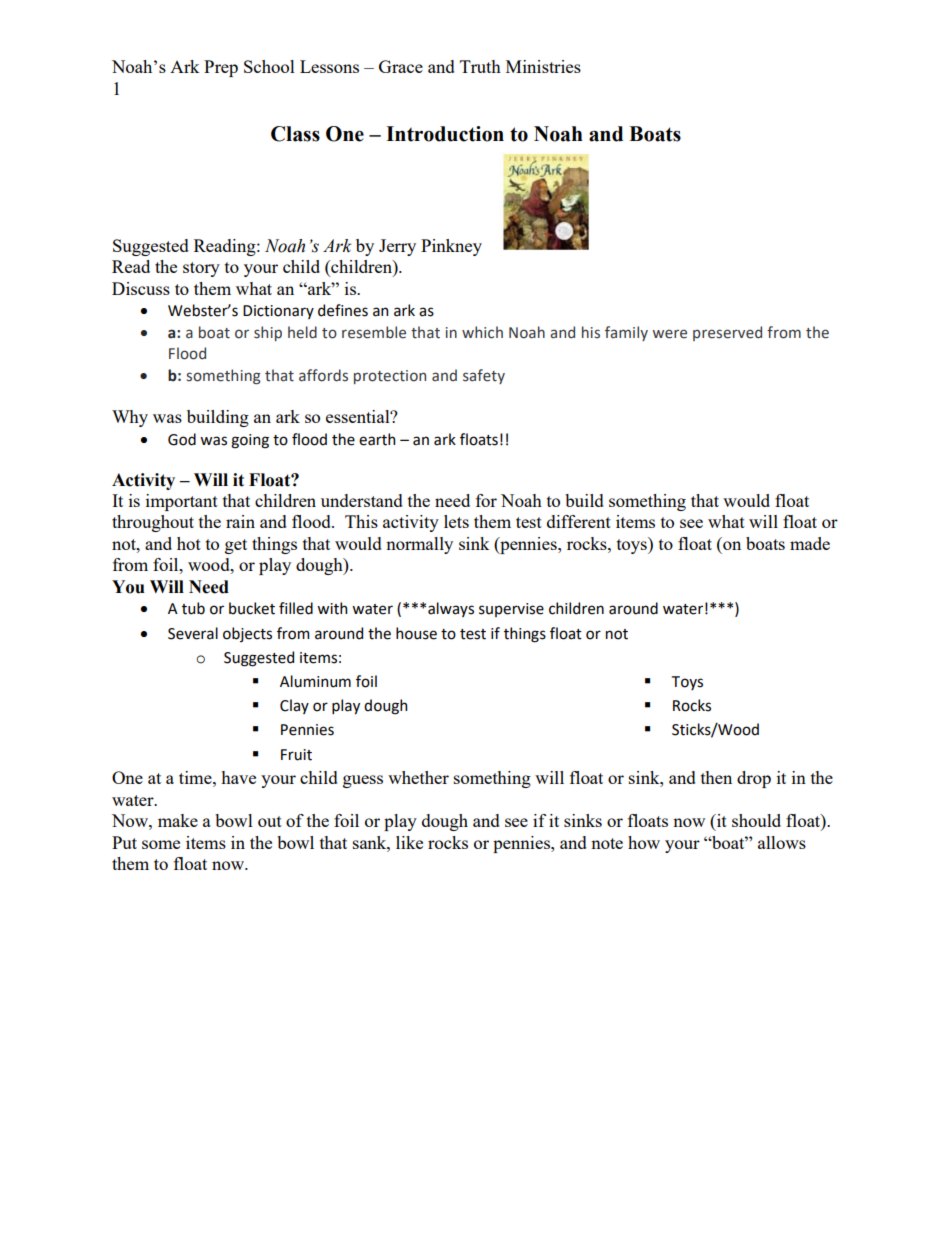 The image size is (952, 1233). Describe the element at coordinates (484, 376) in the page. I see `safety` at that location.
